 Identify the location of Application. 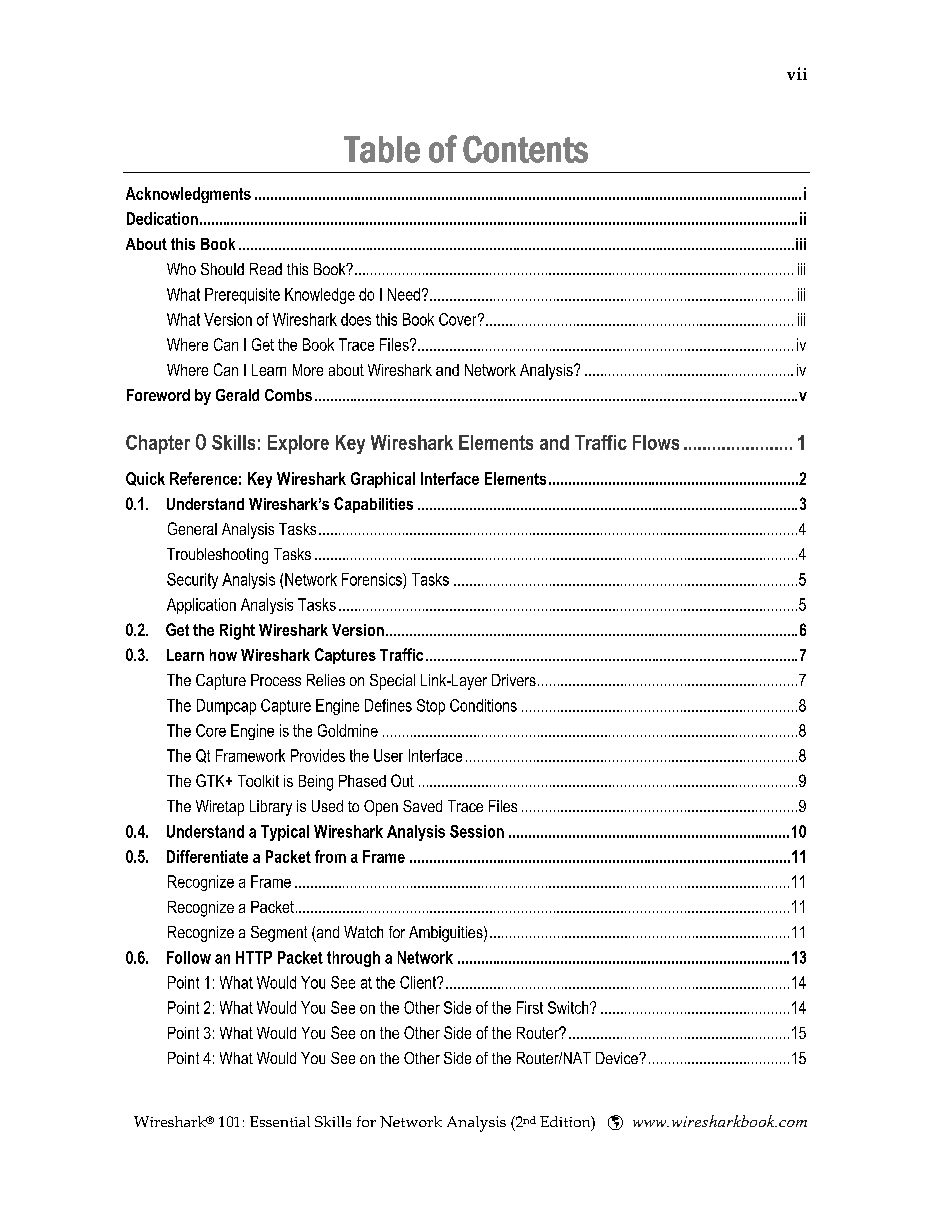
(201, 606).
